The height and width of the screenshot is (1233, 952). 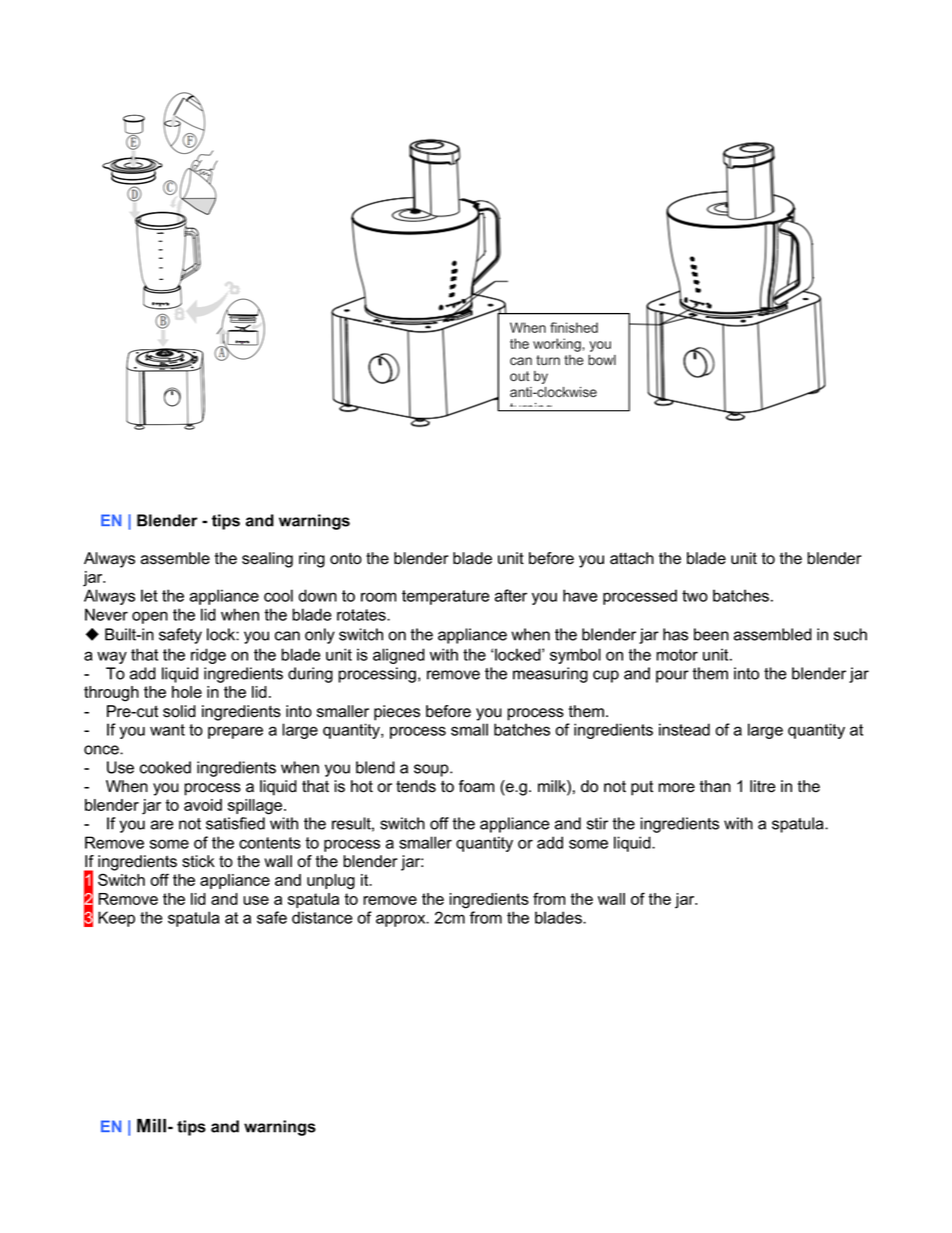 I want to click on Keep, so click(x=116, y=919).
